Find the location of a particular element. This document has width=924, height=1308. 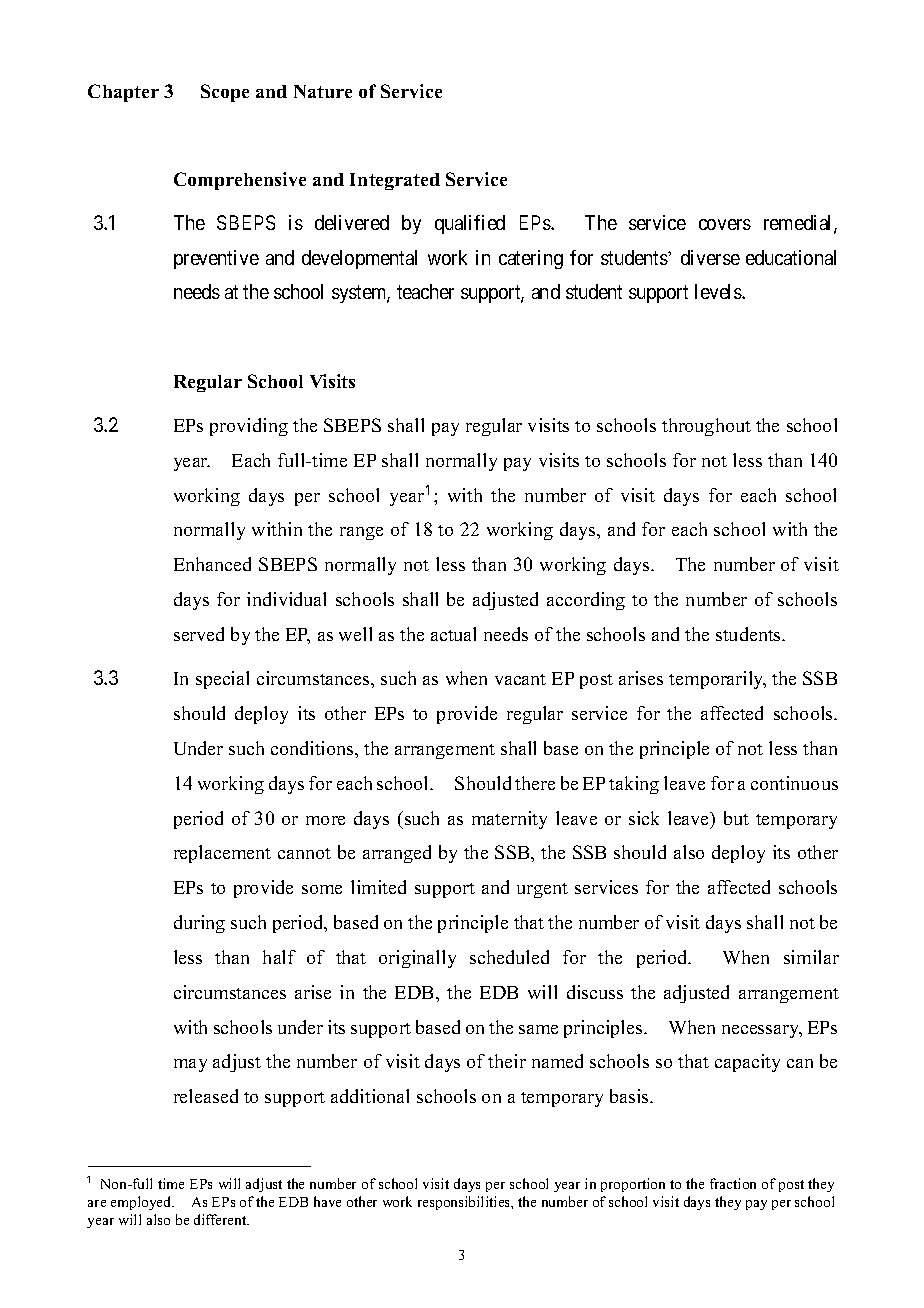

during is located at coordinates (199, 924).
